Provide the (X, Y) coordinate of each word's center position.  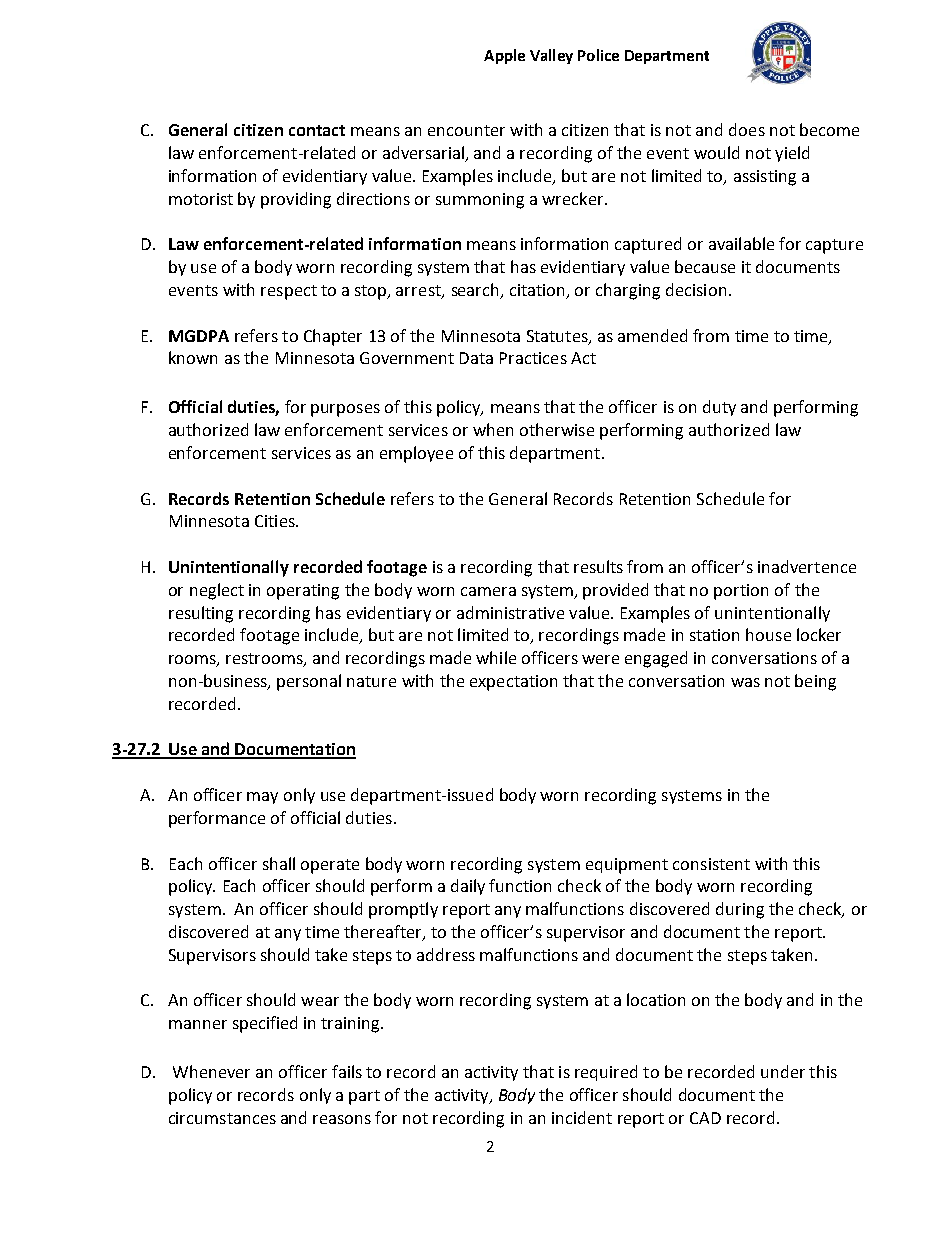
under (783, 1071)
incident (582, 1117)
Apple (504, 56)
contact (317, 130)
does (747, 129)
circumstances (222, 1118)
